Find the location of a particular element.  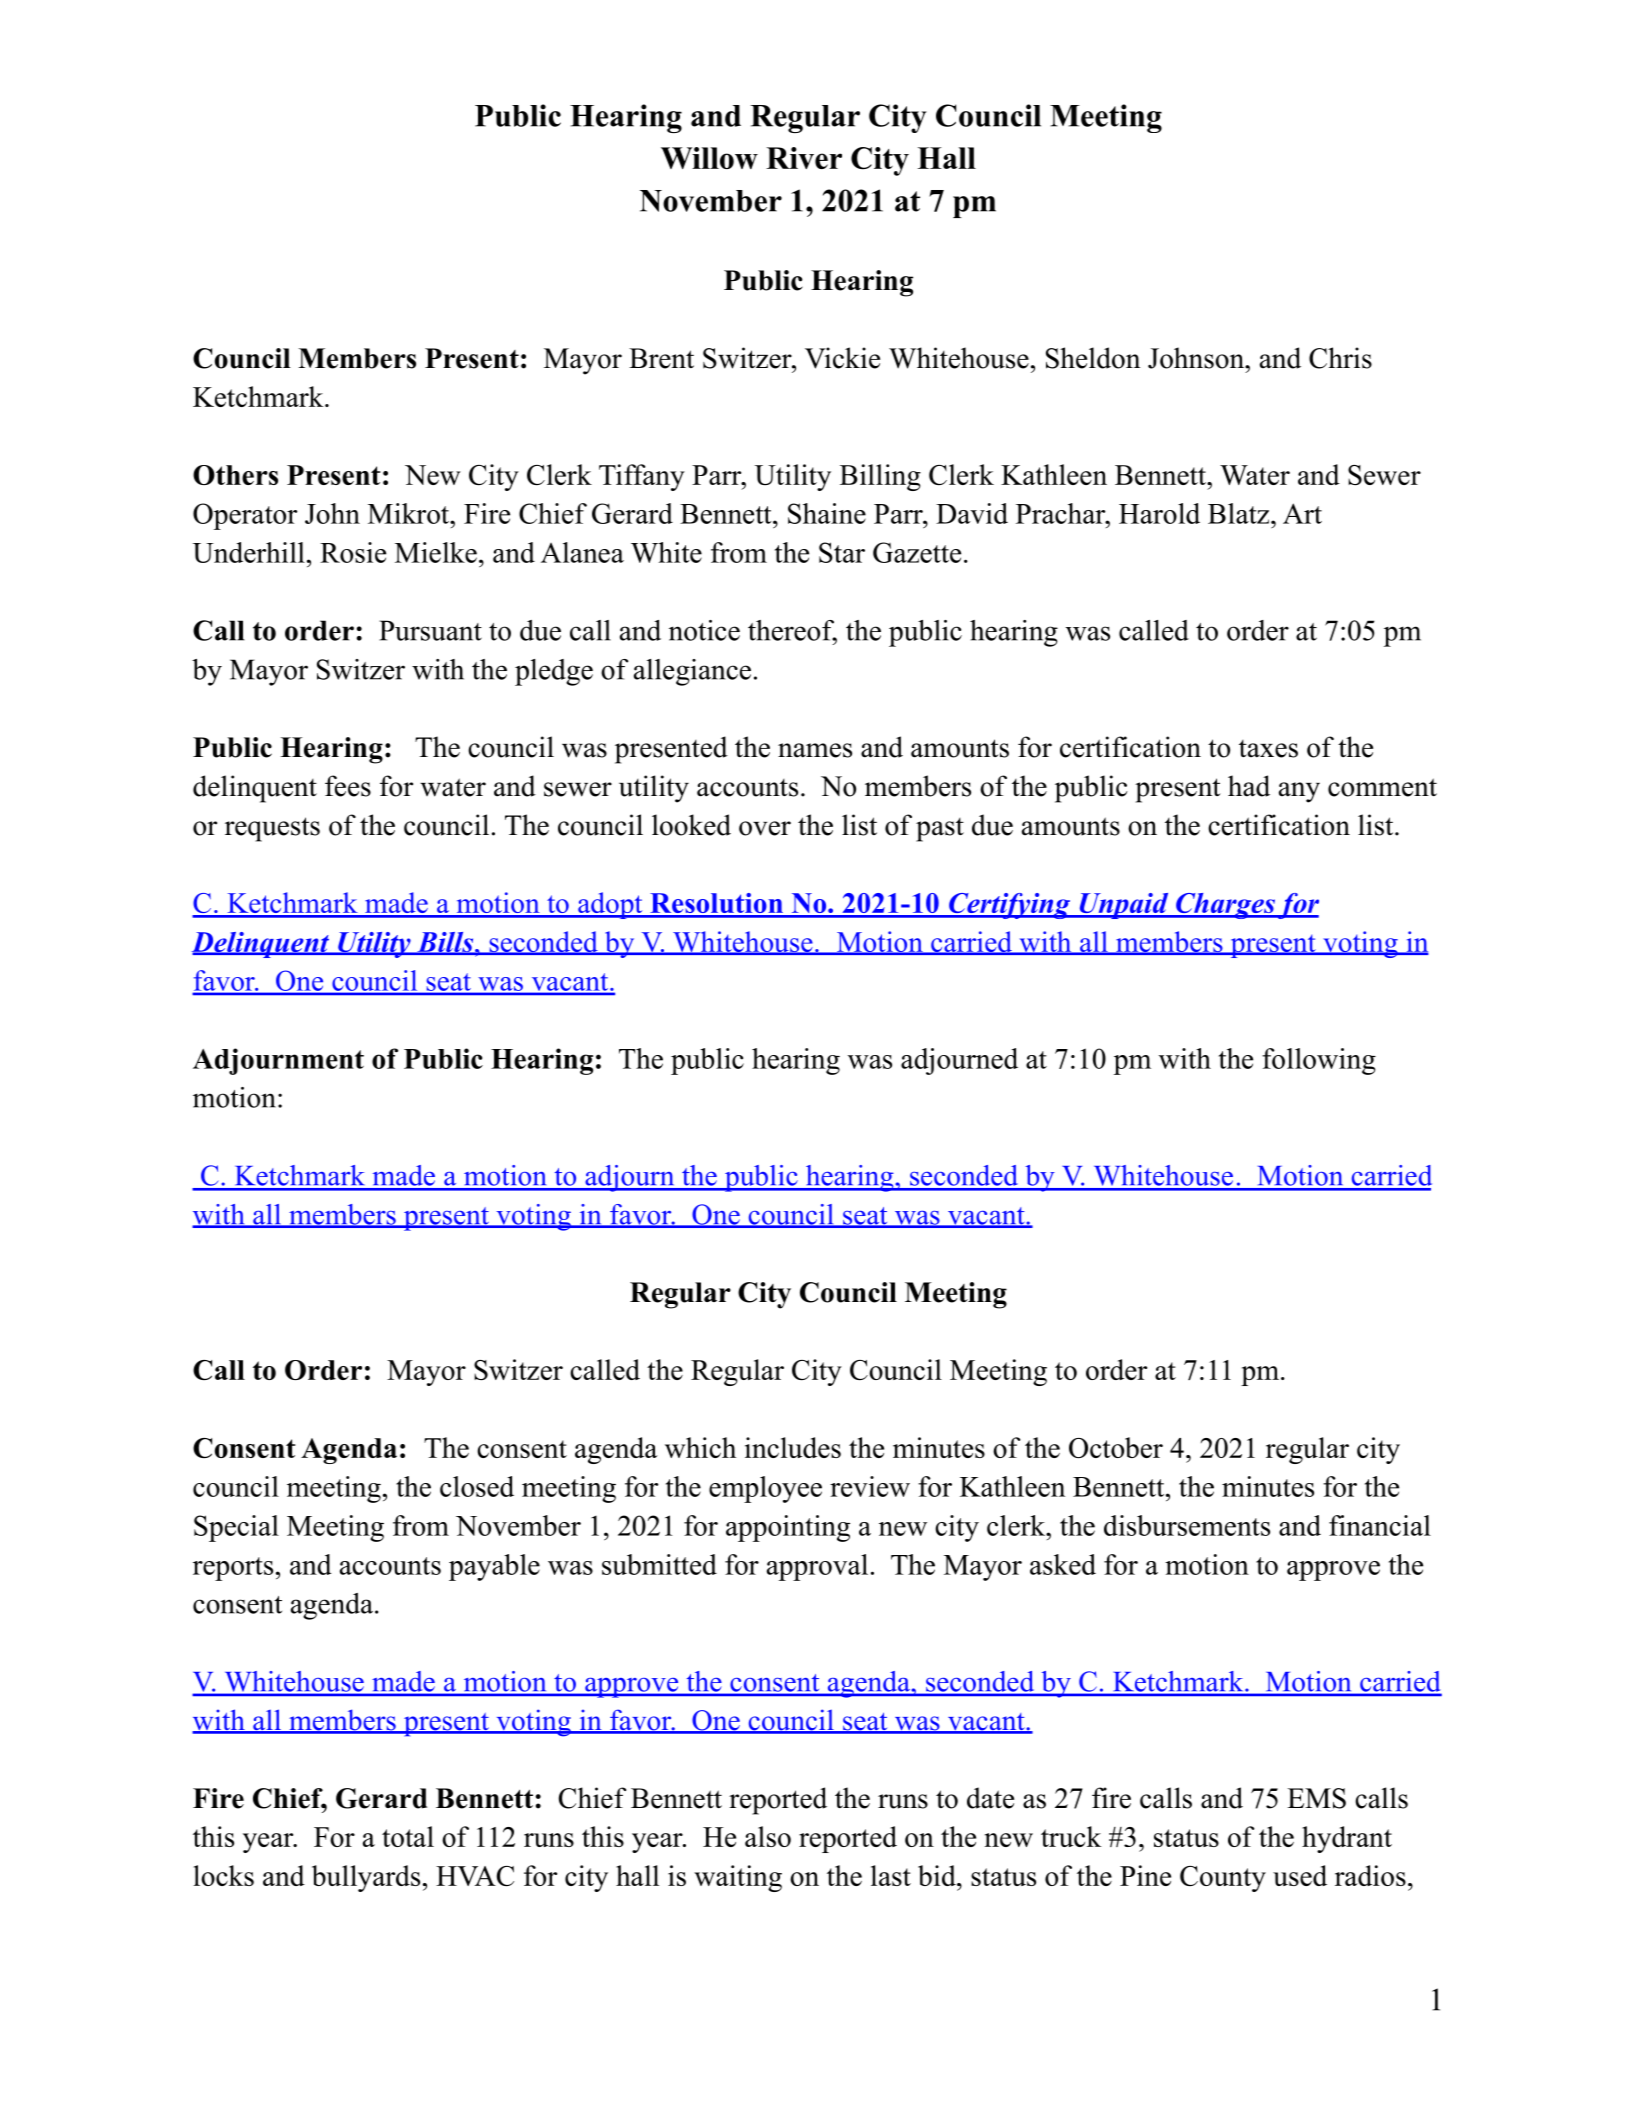

also is located at coordinates (768, 1836).
